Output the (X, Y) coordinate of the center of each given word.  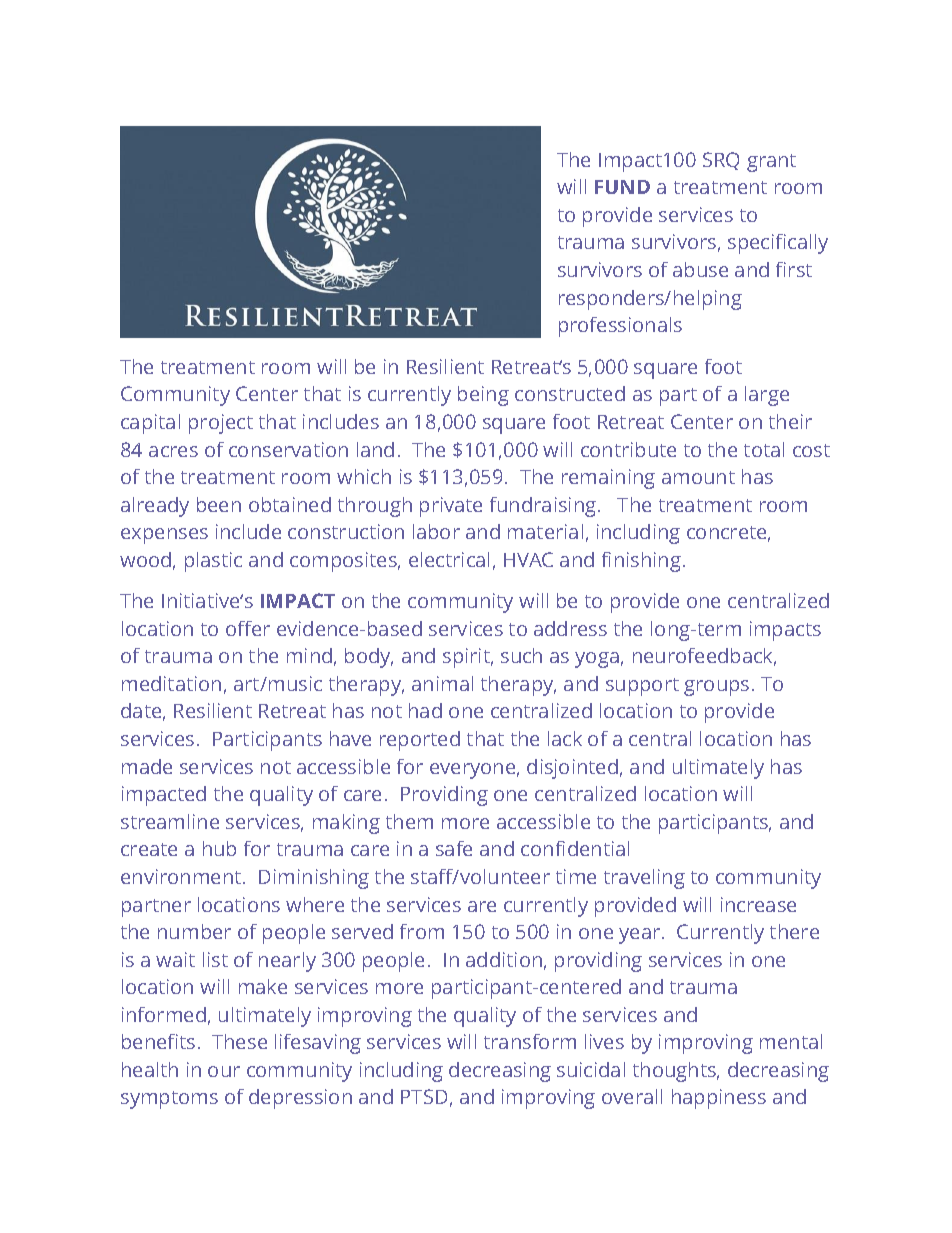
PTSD (424, 1096)
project (221, 424)
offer (248, 628)
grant (771, 163)
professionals (620, 327)
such (521, 655)
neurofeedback (704, 657)
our (224, 1071)
